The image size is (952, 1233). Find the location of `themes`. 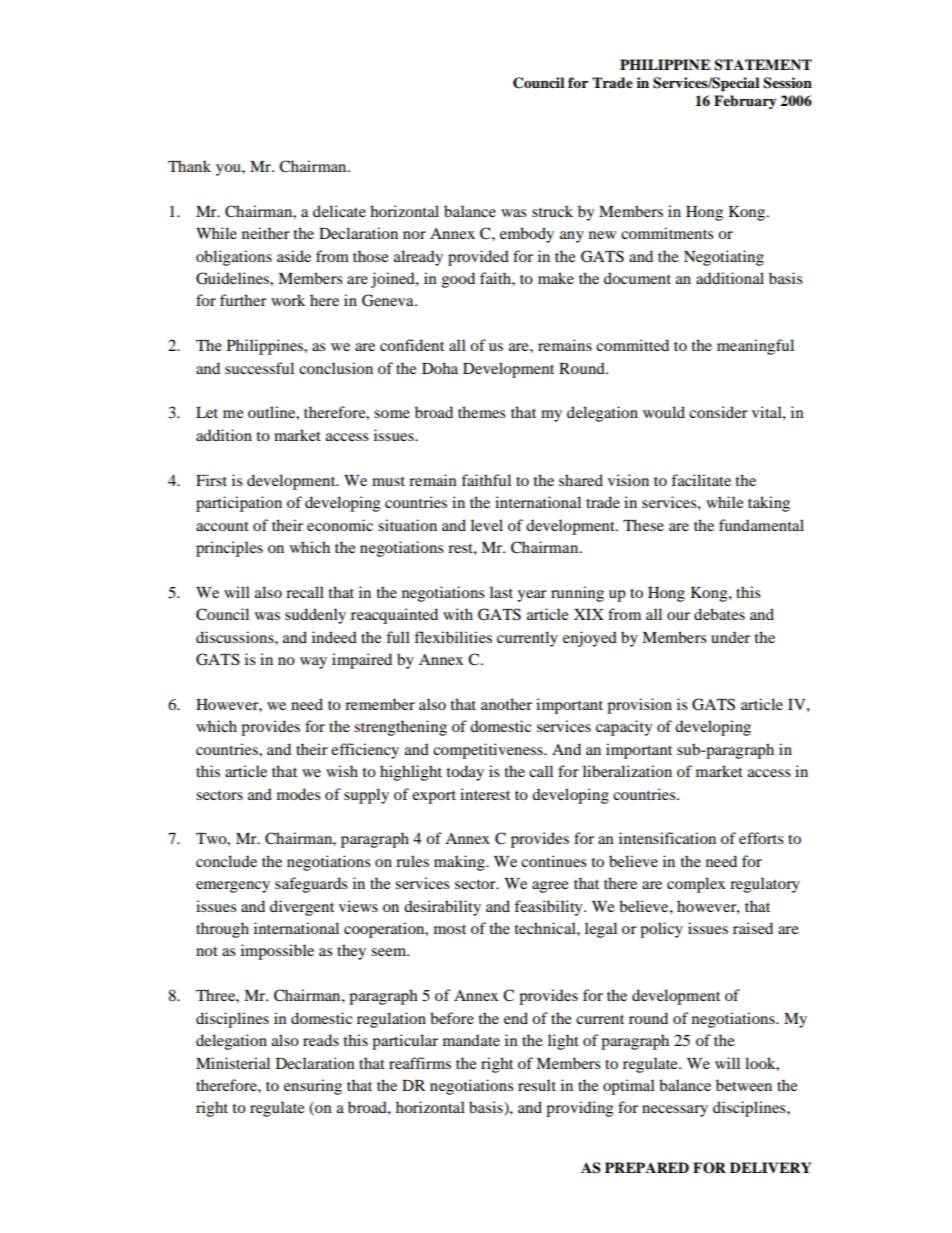

themes is located at coordinates (482, 412).
